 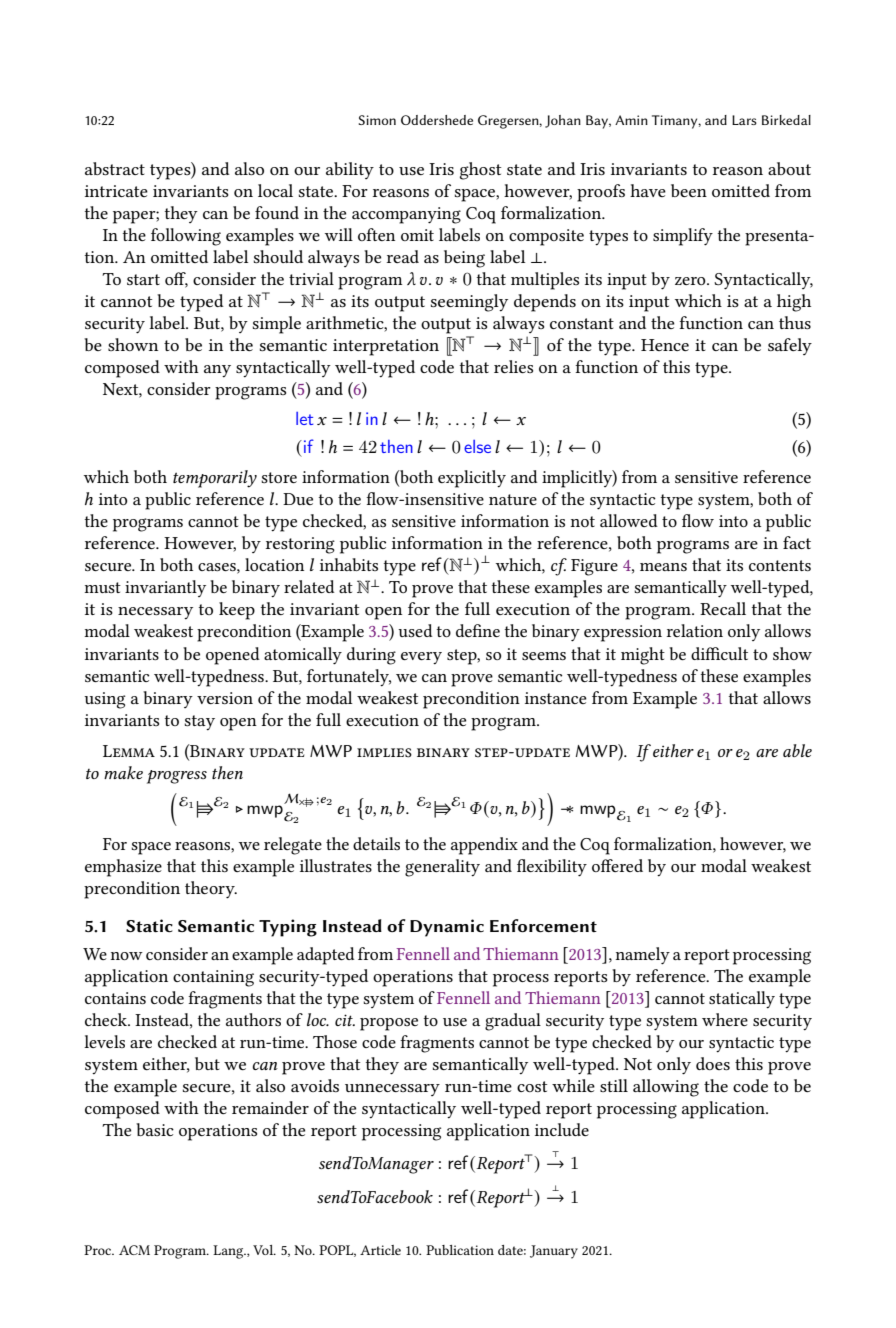 What do you see at coordinates (480, 171) in the screenshot?
I see `ghost` at bounding box center [480, 171].
